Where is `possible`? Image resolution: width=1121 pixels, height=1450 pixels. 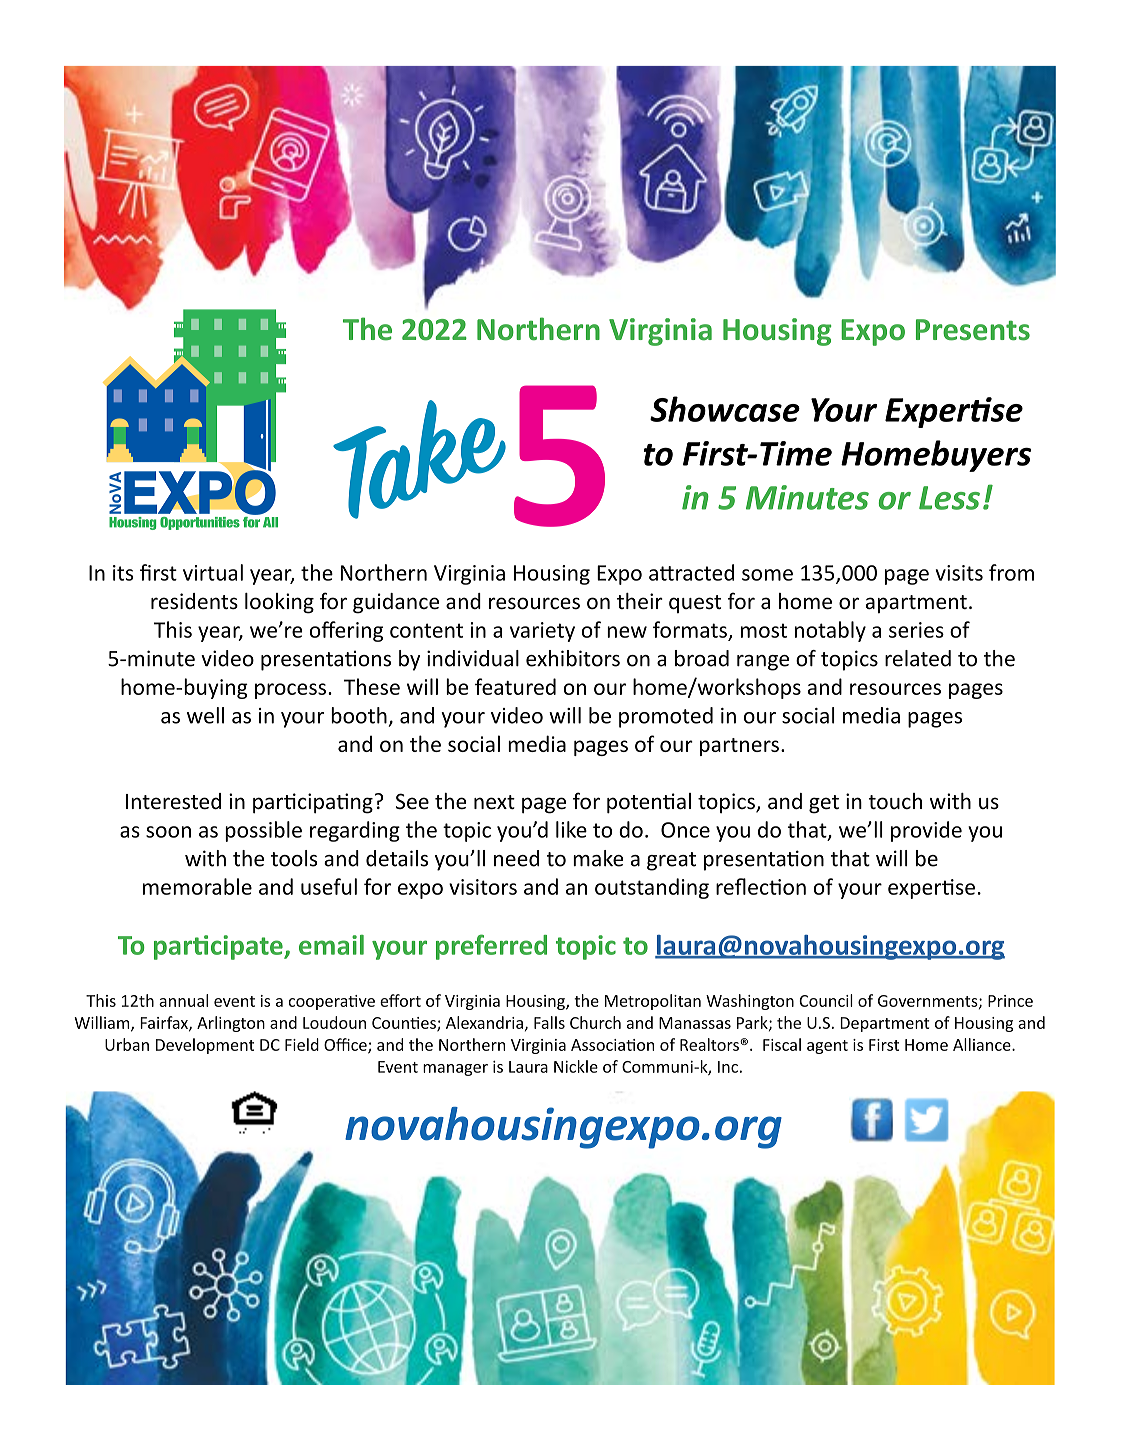
possible is located at coordinates (263, 831).
